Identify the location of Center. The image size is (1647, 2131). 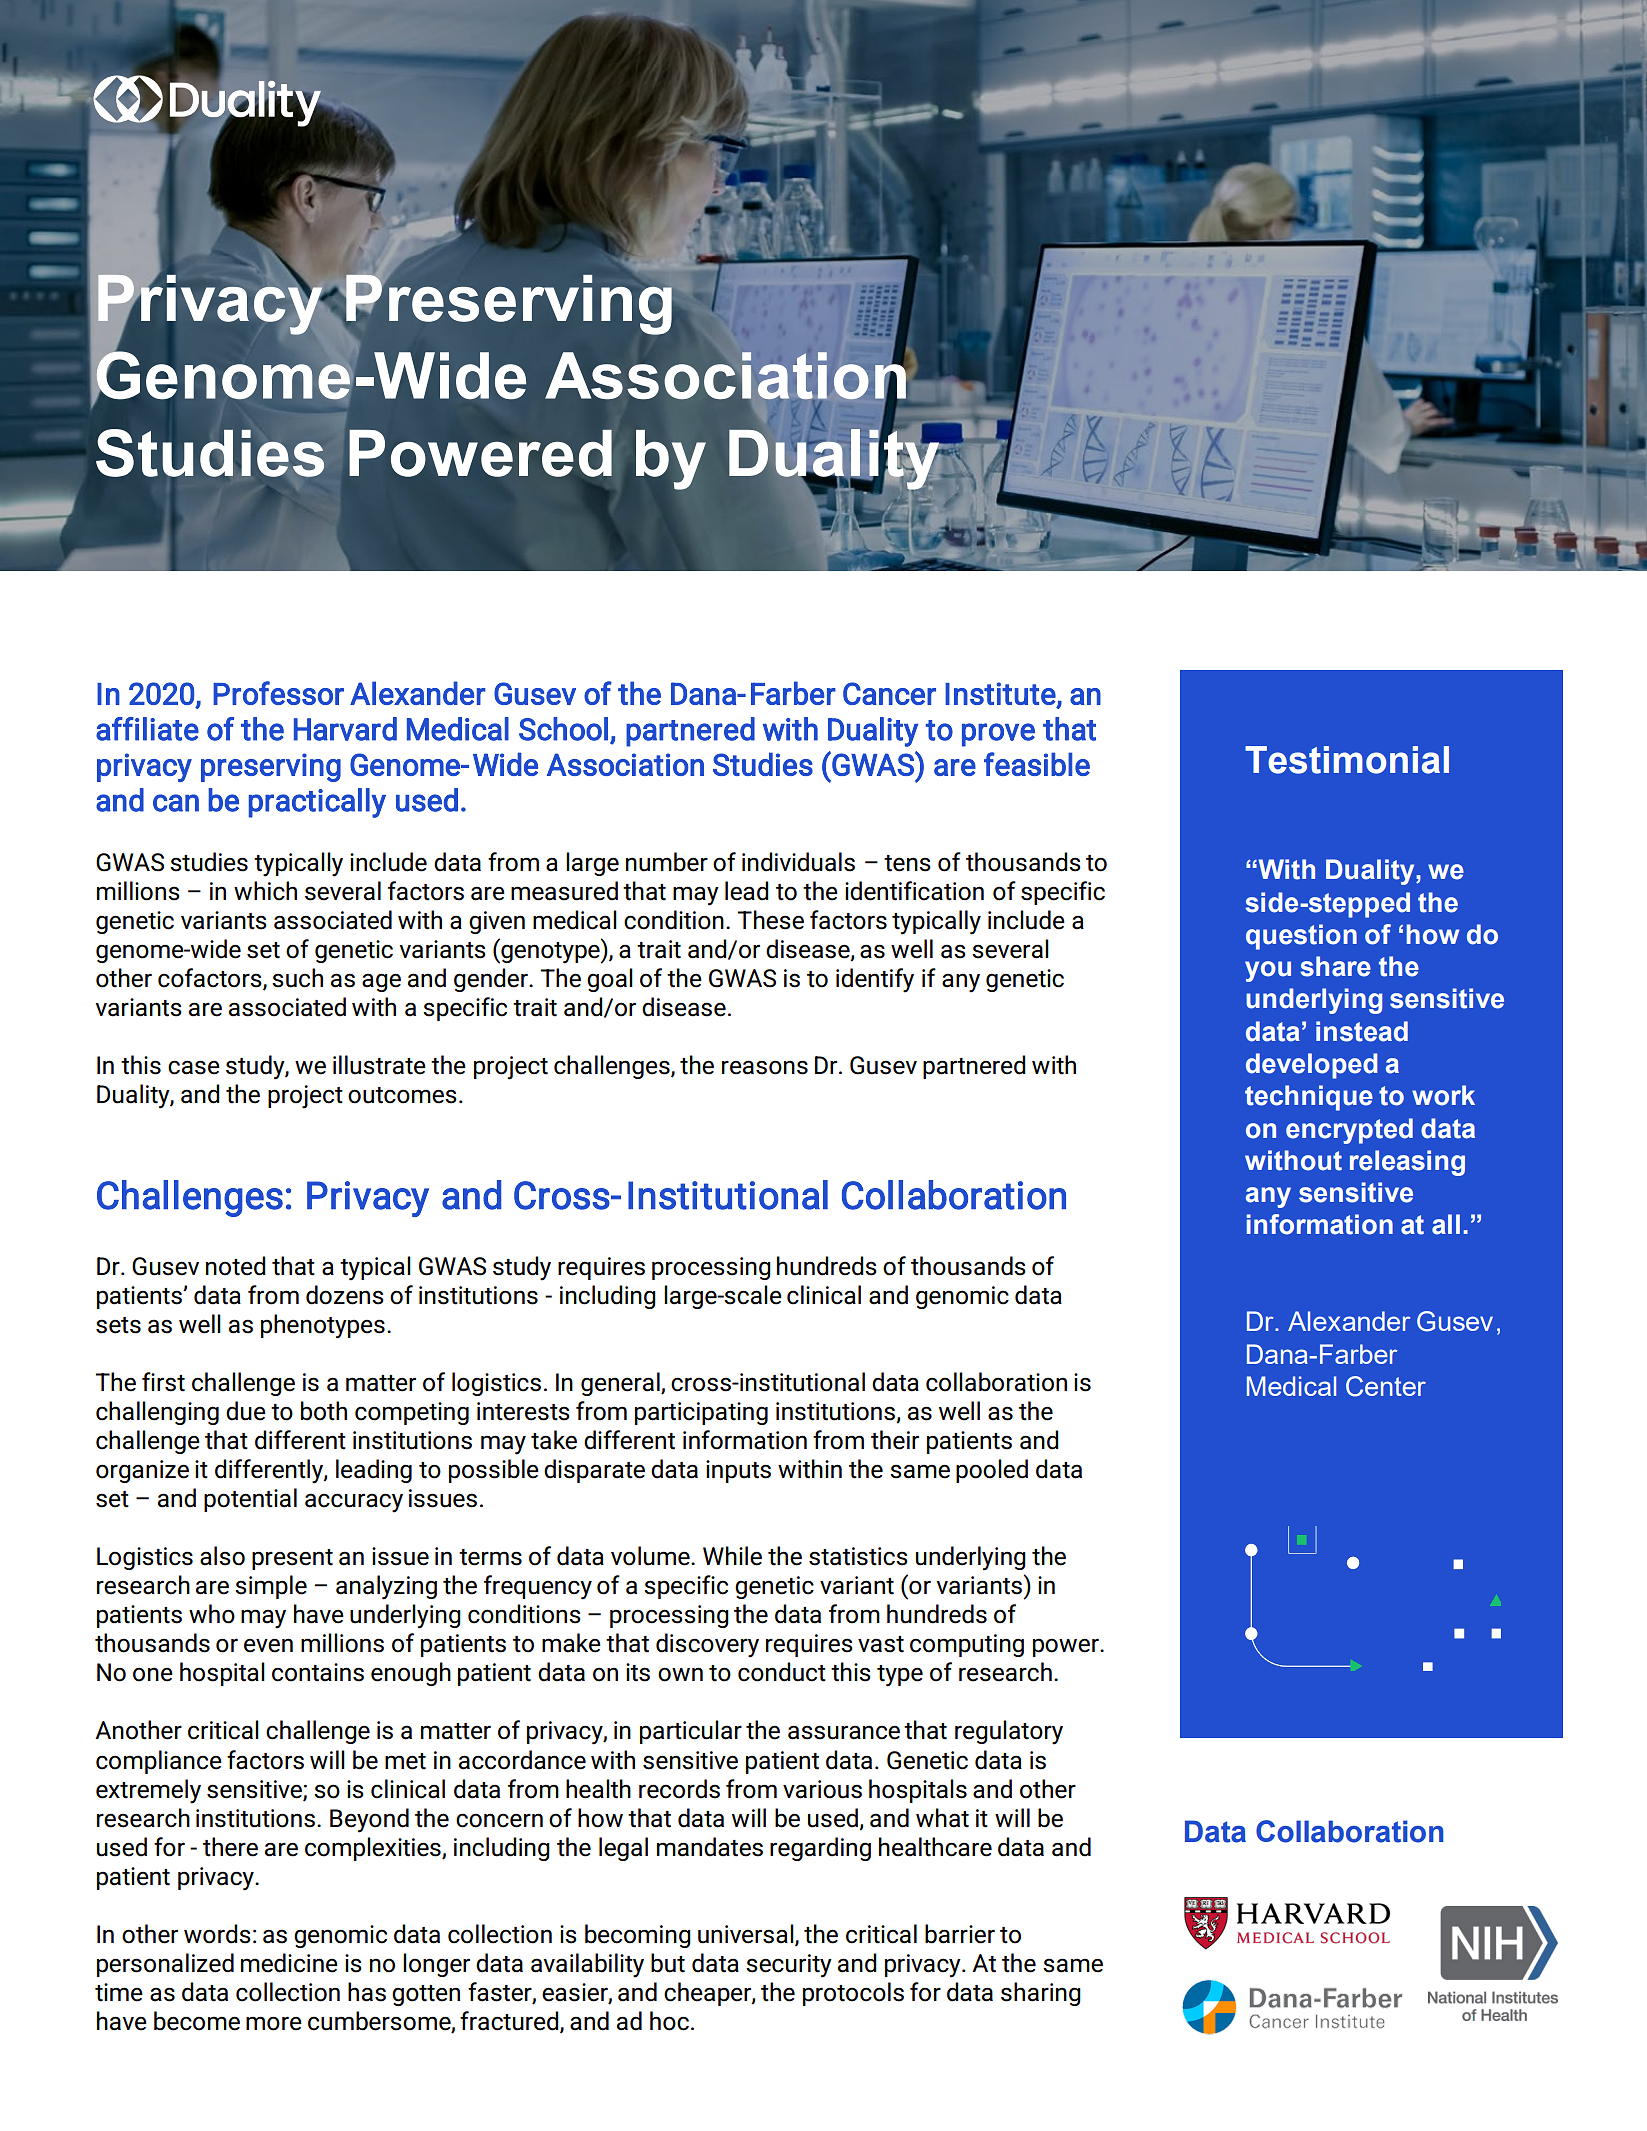
(1386, 1386).
